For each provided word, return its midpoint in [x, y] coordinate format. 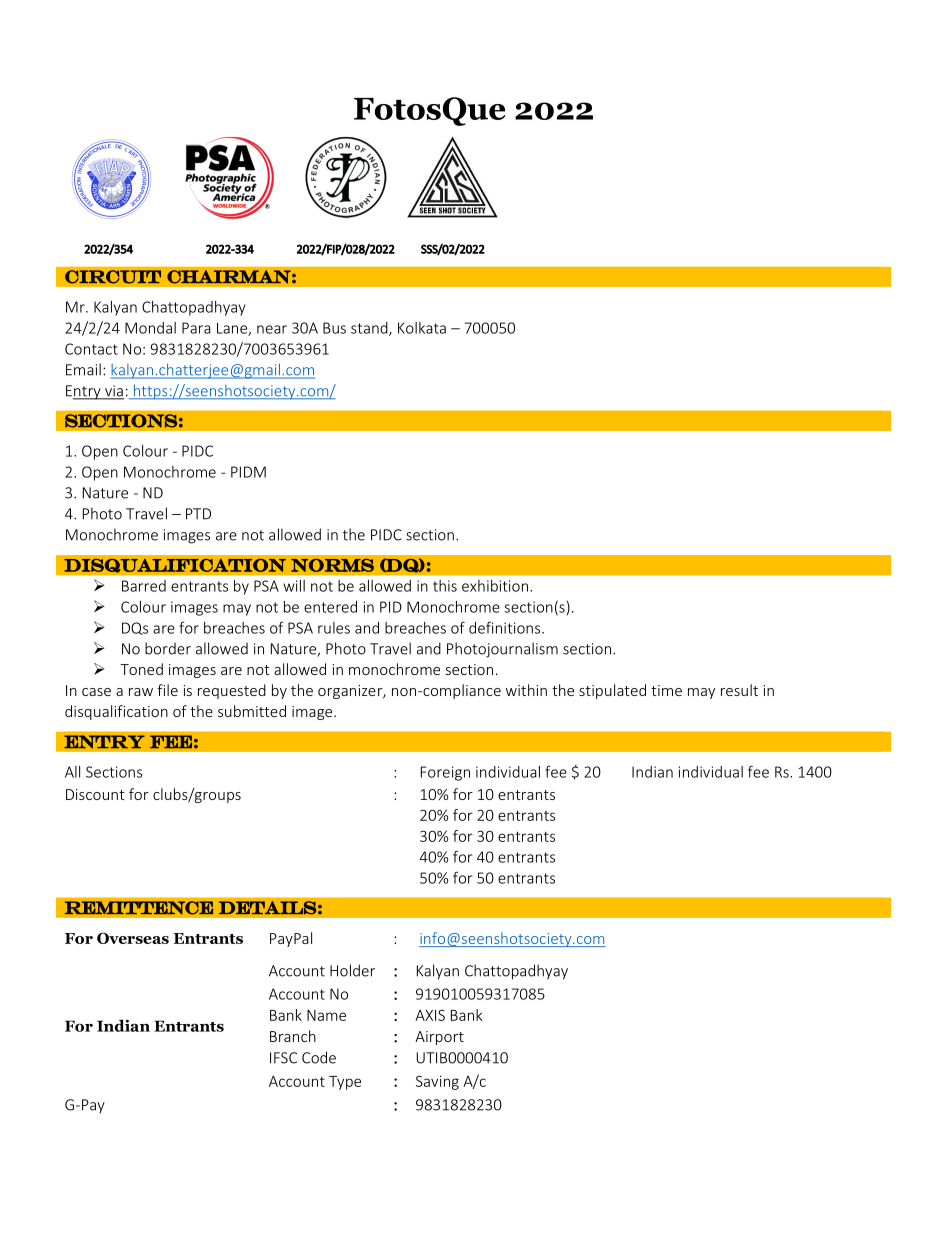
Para [196, 328]
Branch [293, 1036]
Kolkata [422, 328]
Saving [437, 1082]
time [666, 690]
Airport [439, 1038]
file [167, 690]
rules [334, 628]
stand [370, 329]
